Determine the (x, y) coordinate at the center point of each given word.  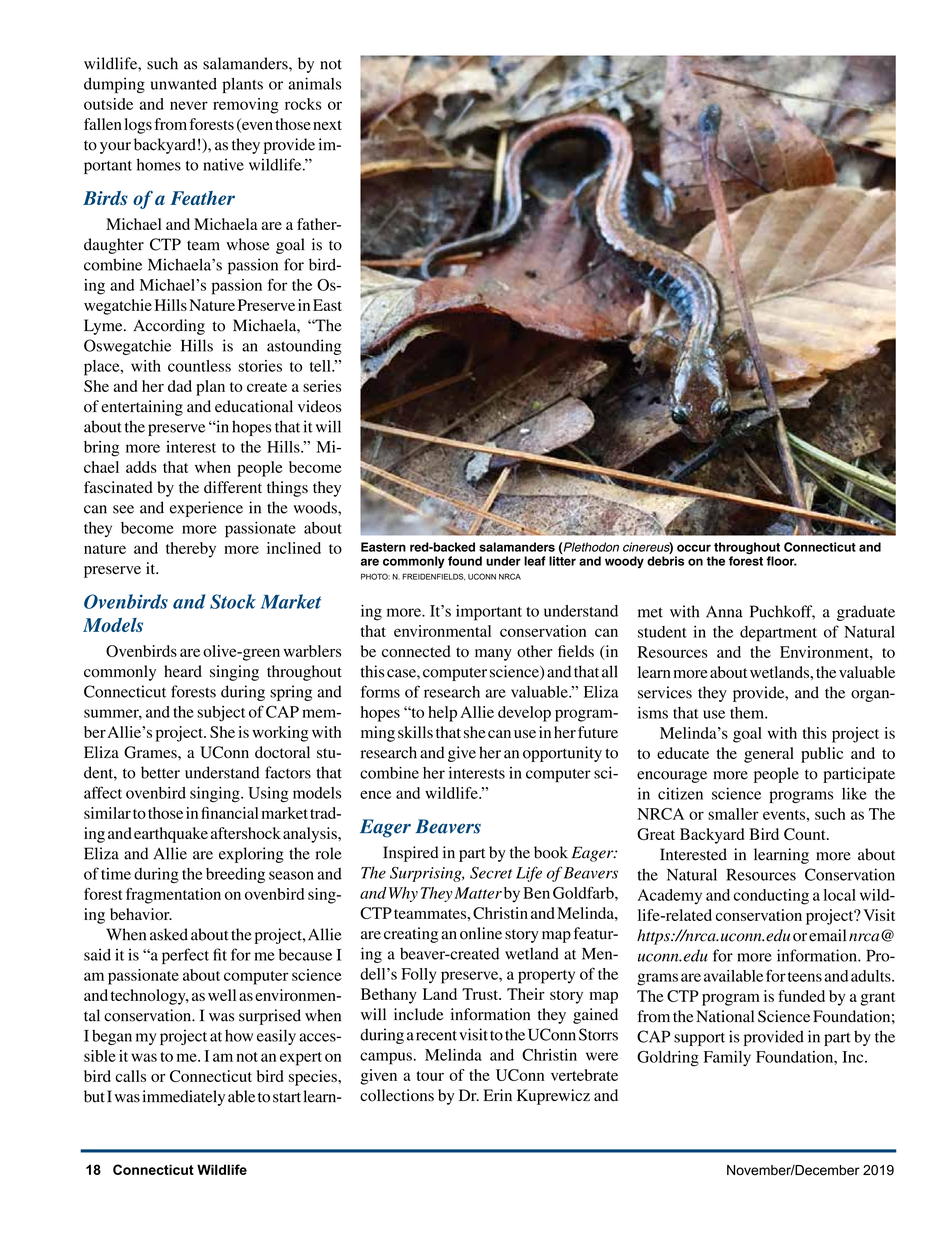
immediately (184, 1098)
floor (781, 561)
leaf (535, 561)
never (189, 105)
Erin (497, 1095)
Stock (233, 601)
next (327, 125)
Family (727, 1058)
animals (314, 83)
